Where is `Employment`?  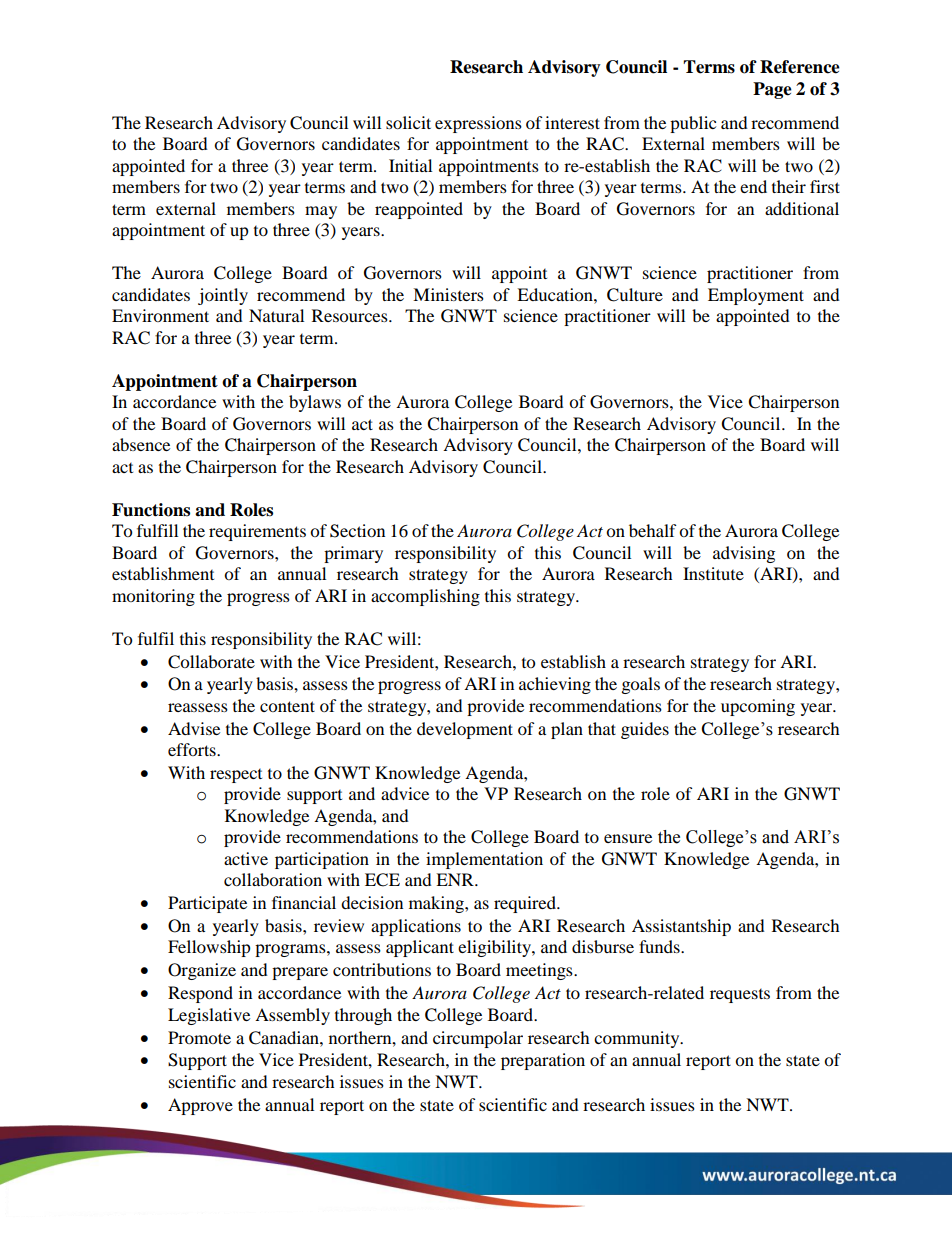
Employment is located at coordinates (756, 296).
